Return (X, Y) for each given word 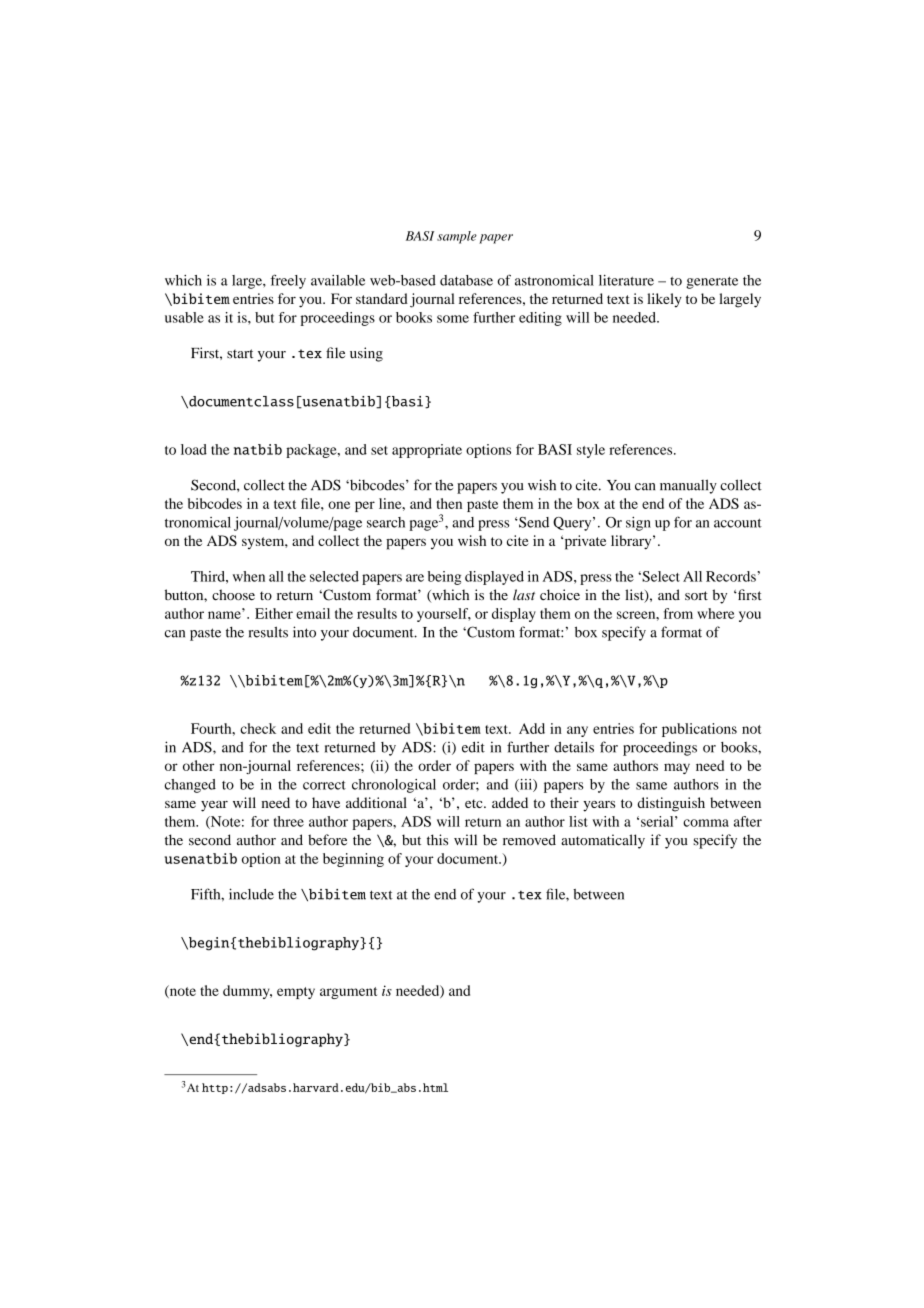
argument (348, 993)
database (466, 280)
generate (712, 282)
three (289, 821)
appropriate (427, 451)
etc (475, 803)
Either (274, 613)
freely (288, 281)
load (194, 449)
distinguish (671, 804)
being (444, 578)
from (678, 613)
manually (688, 486)
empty (296, 993)
